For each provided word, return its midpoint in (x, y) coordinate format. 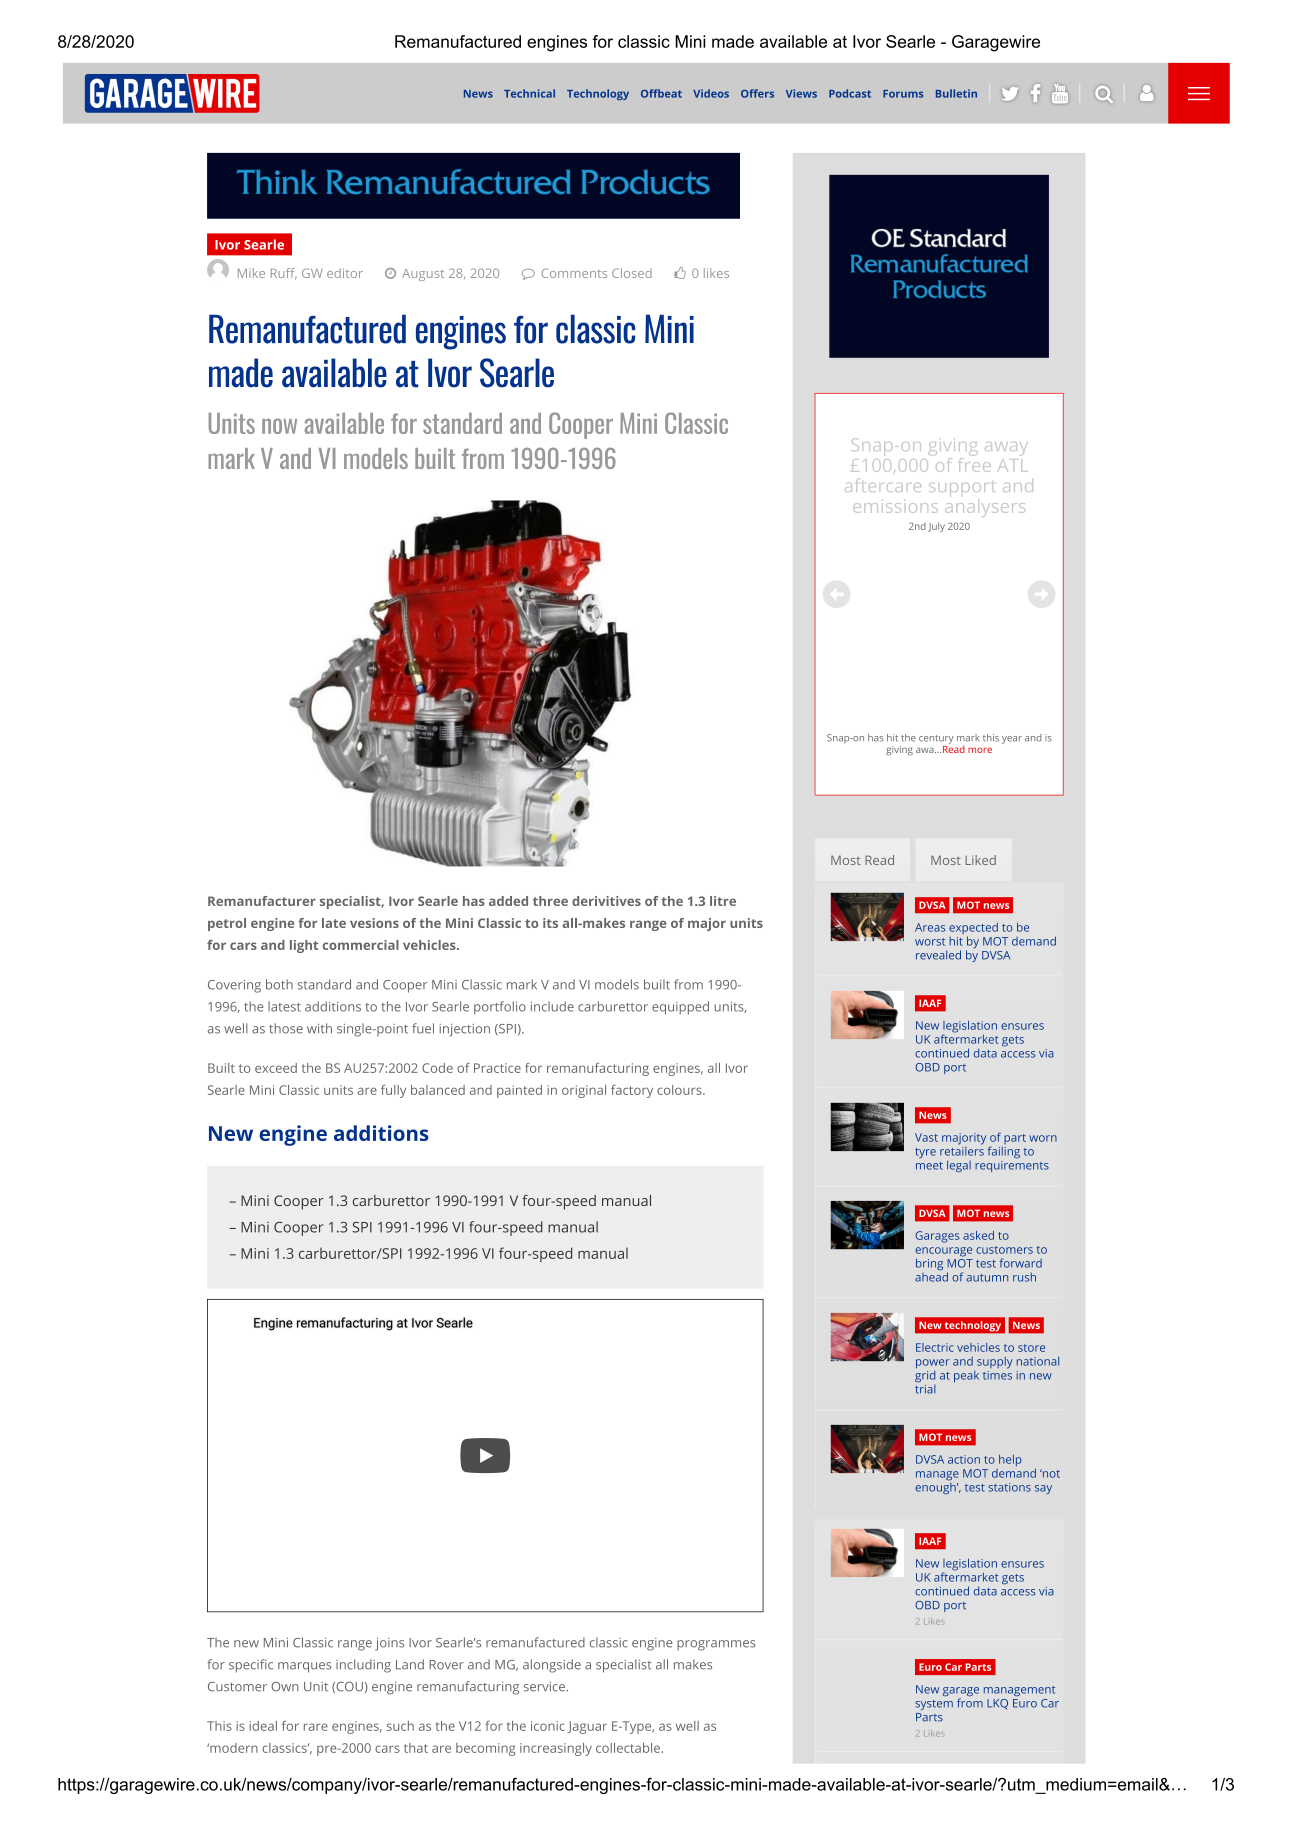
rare (316, 1727)
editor (345, 273)
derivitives (606, 901)
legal (959, 1166)
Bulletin (956, 93)
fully (393, 1091)
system (934, 1705)
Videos (711, 93)
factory (632, 1091)
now (279, 426)
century (936, 739)
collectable (628, 1748)
